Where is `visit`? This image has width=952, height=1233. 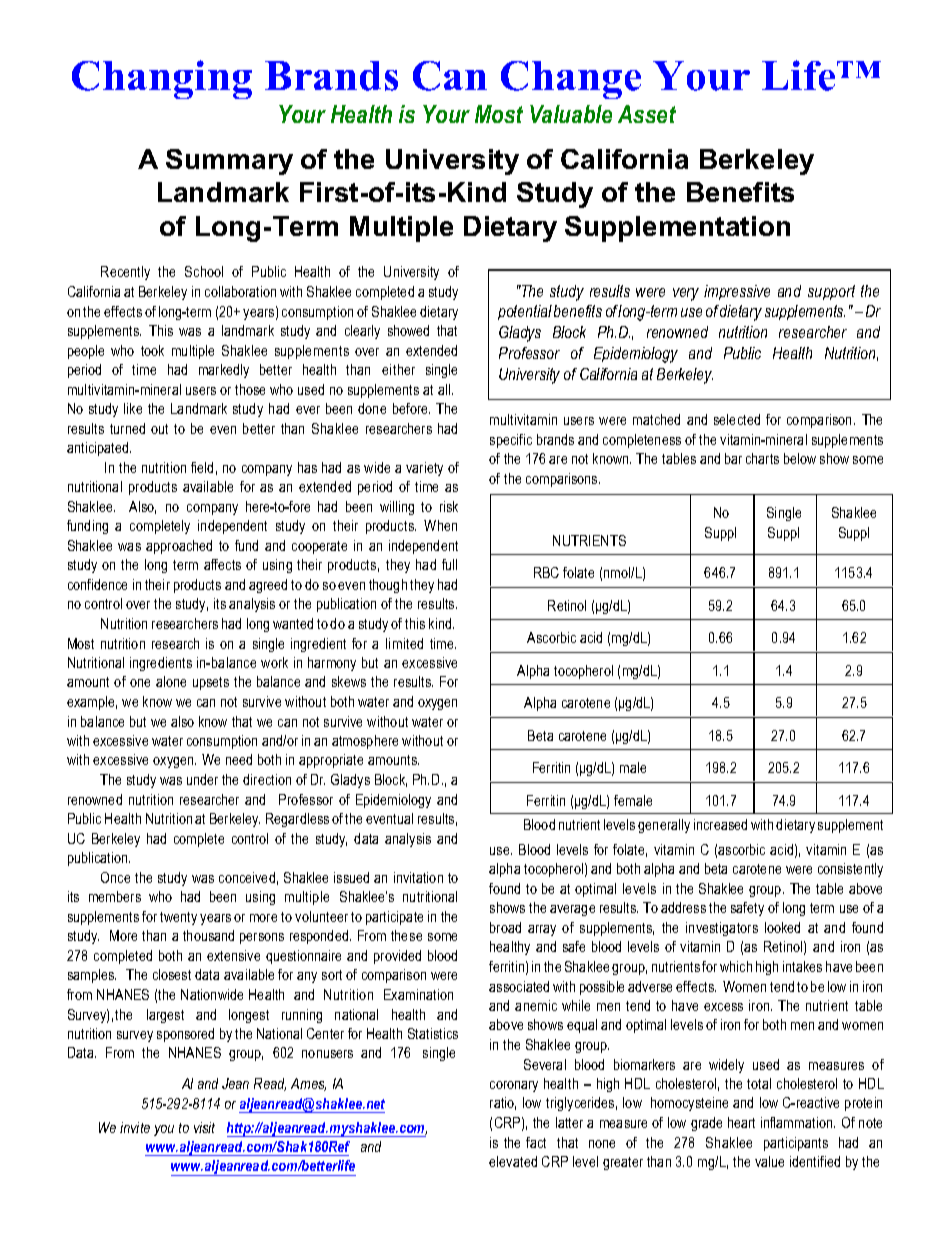
visit is located at coordinates (204, 1127).
